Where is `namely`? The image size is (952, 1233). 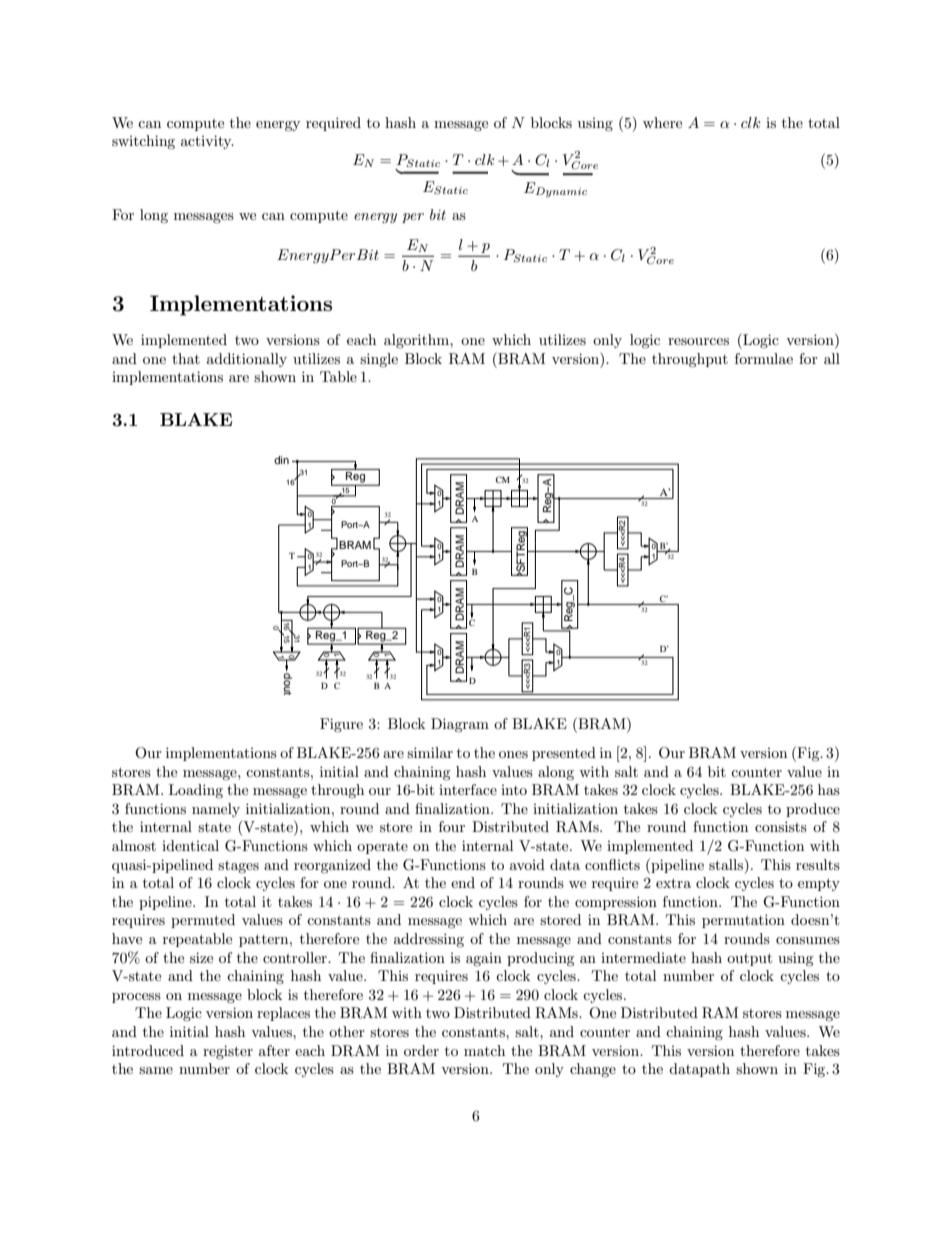
namely is located at coordinates (216, 810).
